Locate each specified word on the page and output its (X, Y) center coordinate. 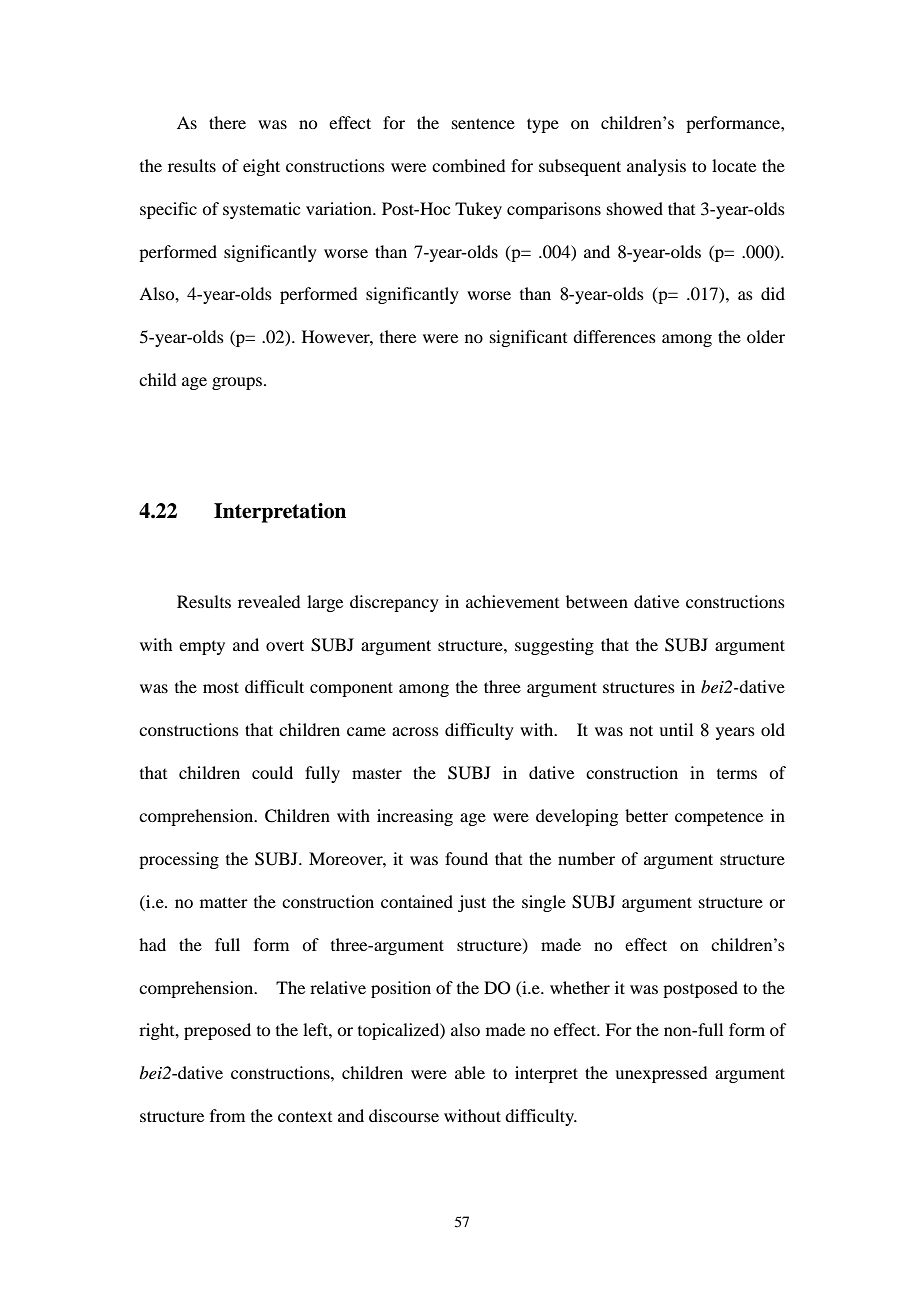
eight (261, 167)
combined (468, 165)
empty (202, 648)
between (597, 601)
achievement (512, 601)
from (227, 1115)
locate (734, 165)
